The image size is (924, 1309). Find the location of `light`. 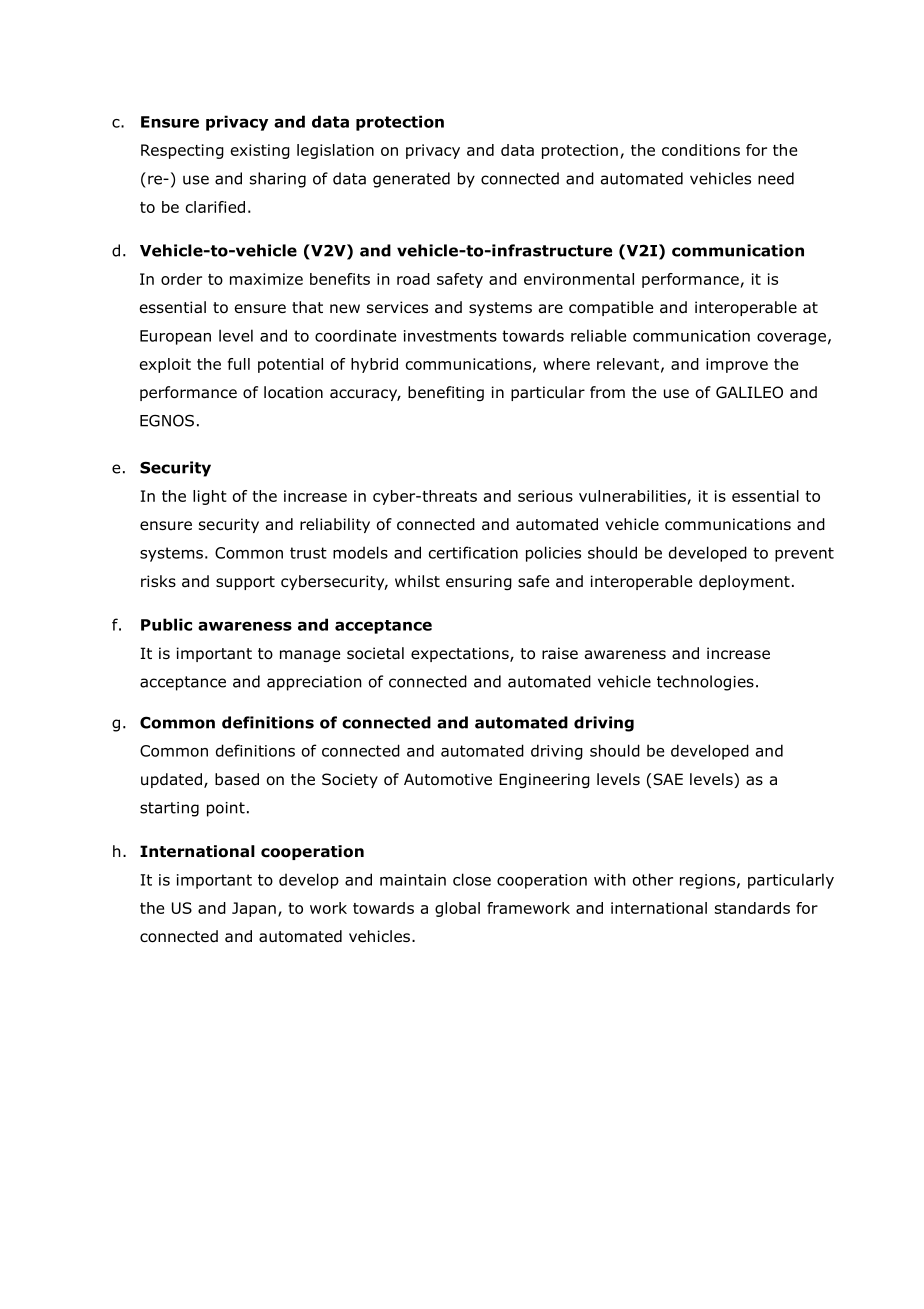

light is located at coordinates (210, 497).
